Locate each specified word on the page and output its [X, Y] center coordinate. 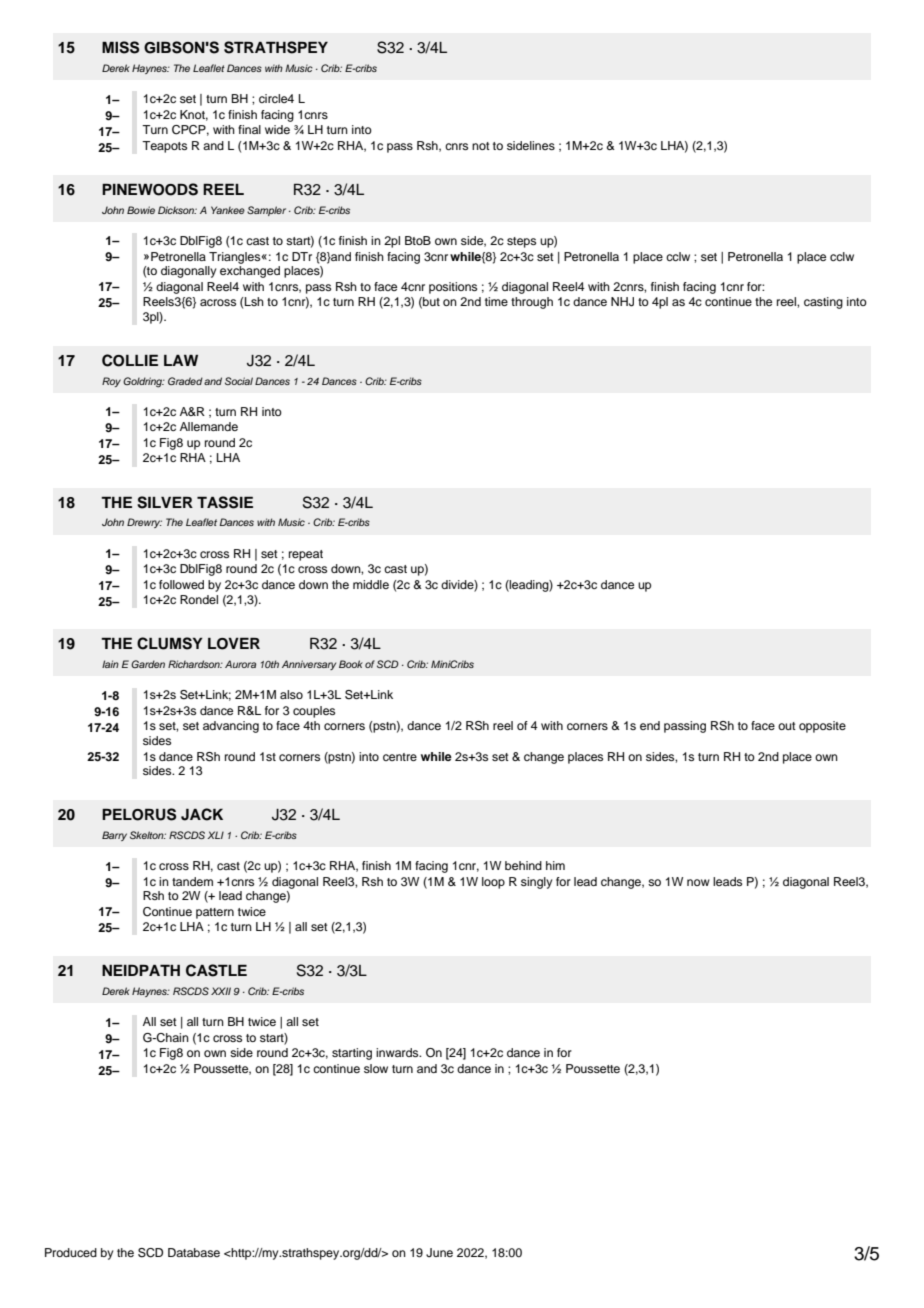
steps [521, 242]
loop [493, 883]
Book [351, 664]
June [439, 1253]
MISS [120, 47]
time [496, 301]
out [787, 726]
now [698, 882]
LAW [181, 360]
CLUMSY [170, 643]
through [532, 303]
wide [277, 129]
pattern [215, 913]
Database [194, 1252]
